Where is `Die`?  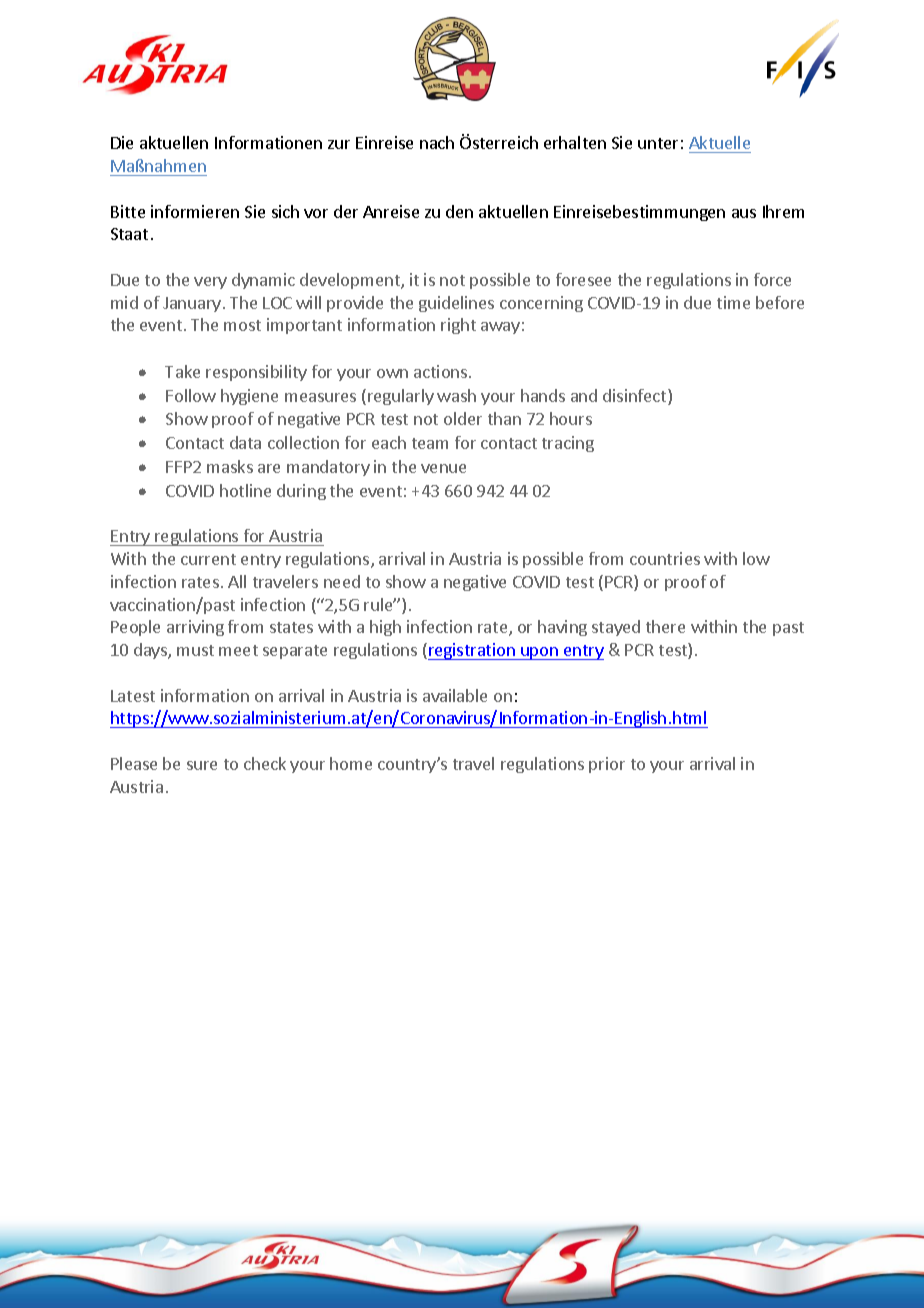
Die is located at coordinates (122, 142).
